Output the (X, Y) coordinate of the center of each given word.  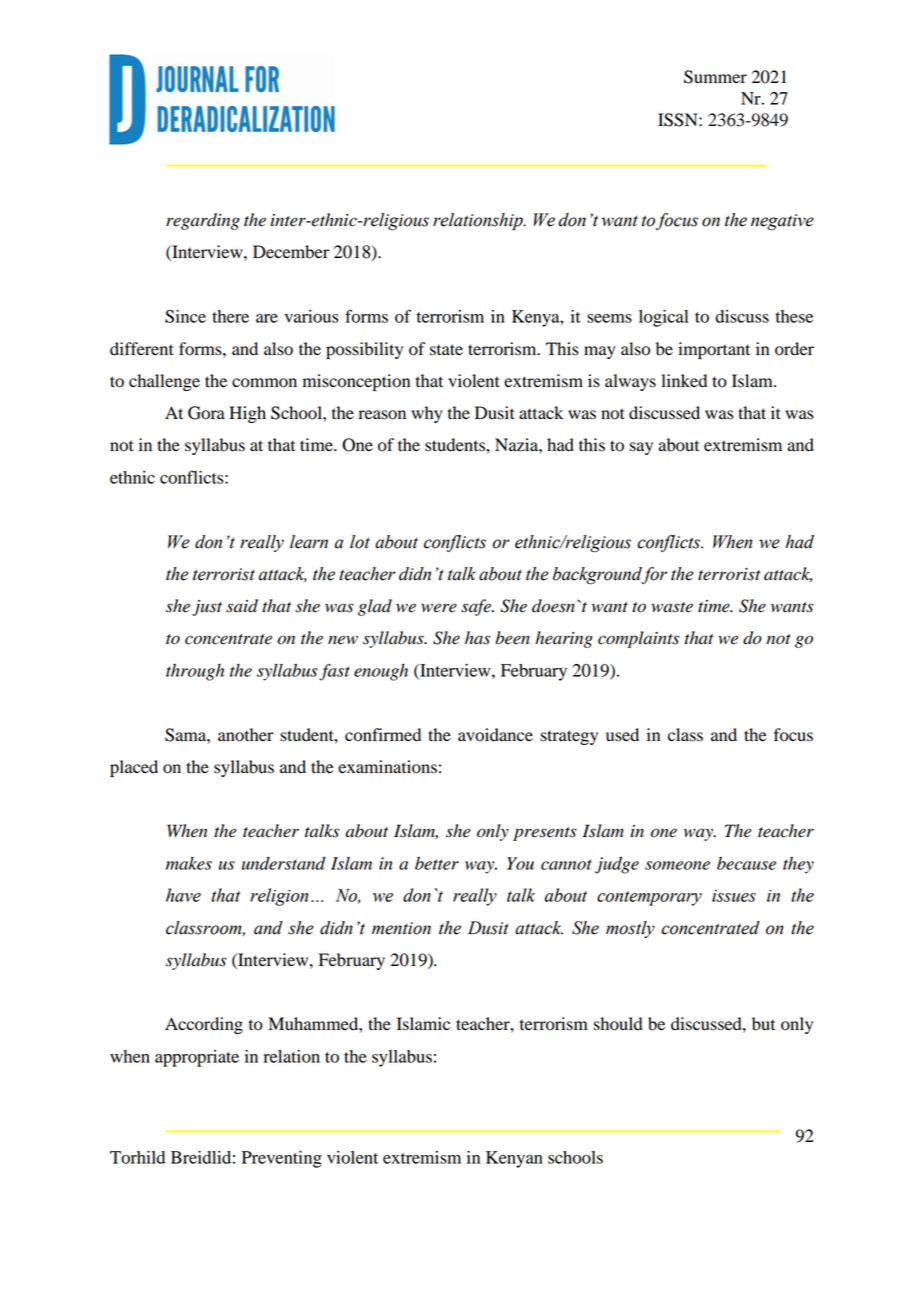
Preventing (282, 1159)
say (641, 448)
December (291, 252)
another (246, 735)
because (746, 863)
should (618, 1024)
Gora (206, 413)
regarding (203, 221)
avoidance (495, 735)
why (427, 414)
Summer (715, 77)
